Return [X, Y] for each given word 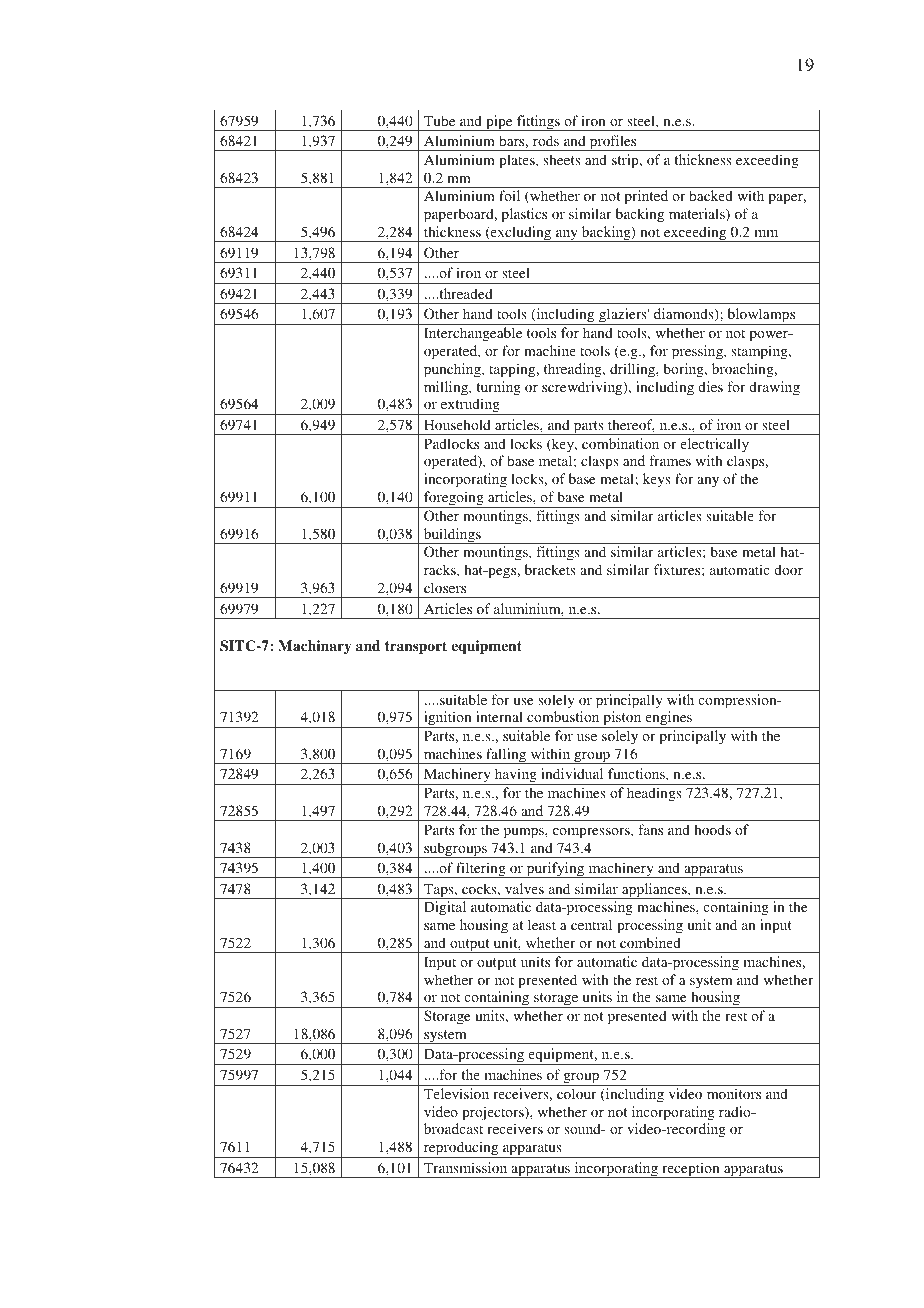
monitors [734, 1093]
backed [711, 195]
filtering [481, 870]
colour [577, 1093]
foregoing [454, 499]
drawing [774, 388]
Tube [439, 120]
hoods [712, 829]
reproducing [461, 1149]
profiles [613, 143]
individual [572, 773]
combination [620, 443]
